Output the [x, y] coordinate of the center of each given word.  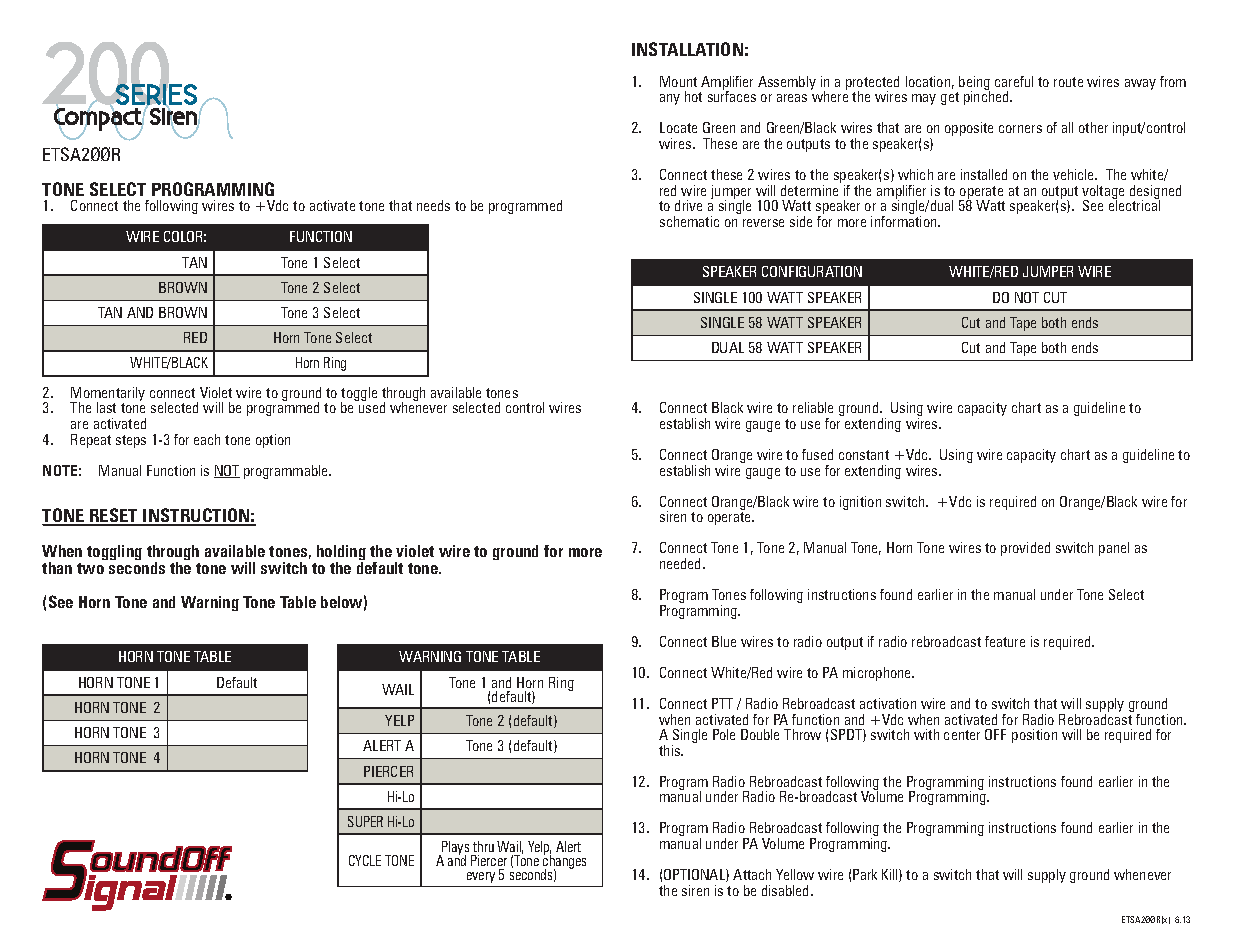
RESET [114, 517]
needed [682, 563]
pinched [987, 97]
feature [1005, 641]
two [90, 568]
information [905, 220]
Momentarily [107, 395]
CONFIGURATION [812, 271]
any [670, 99]
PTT [722, 703]
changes [564, 862]
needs [433, 205]
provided [1025, 549]
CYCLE [365, 860]
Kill [891, 875]
